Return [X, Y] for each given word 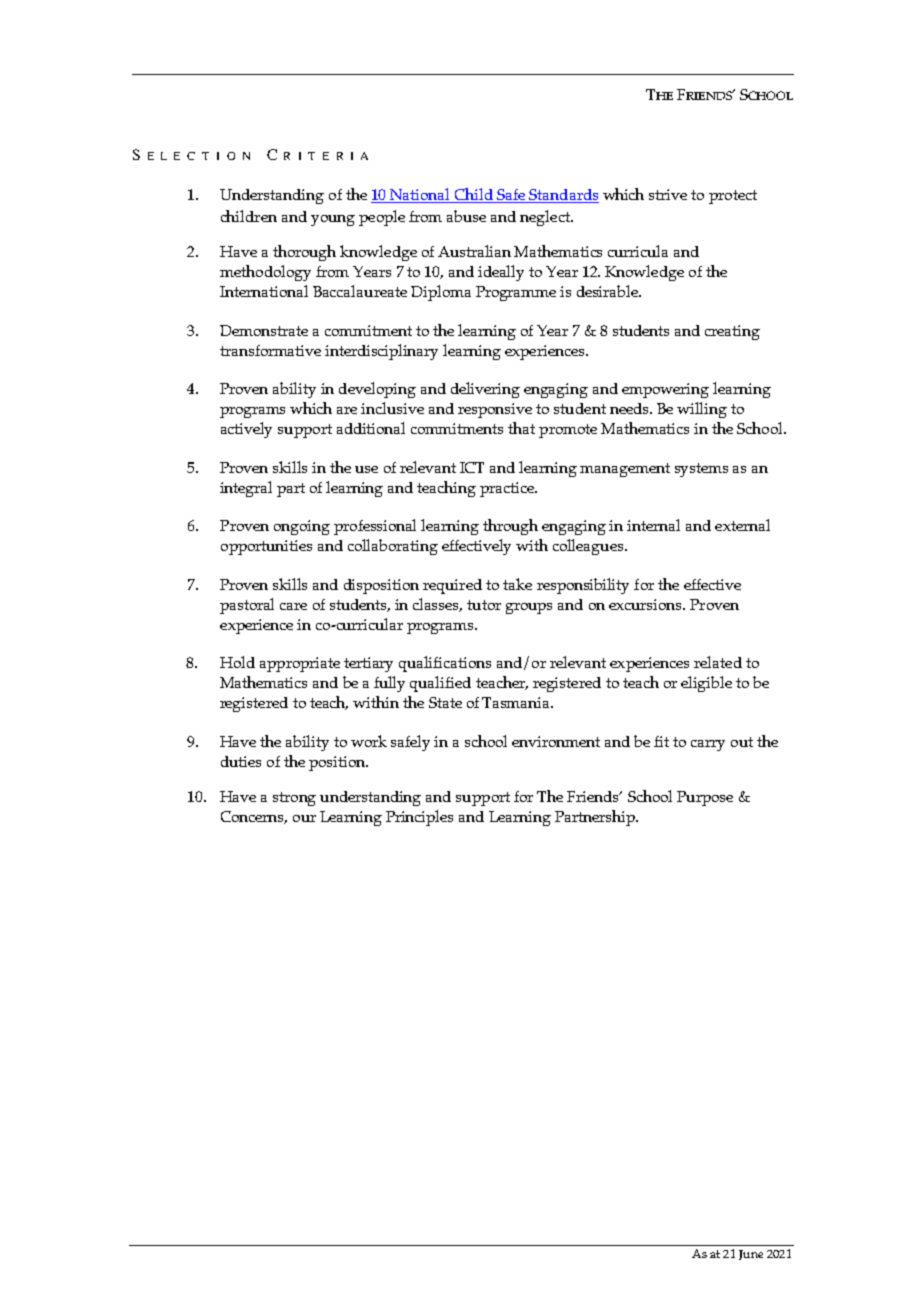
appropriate [300, 664]
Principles [419, 818]
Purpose [705, 798]
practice [508, 489]
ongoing [302, 527]
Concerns [254, 817]
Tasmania [517, 702]
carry [708, 745]
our [304, 818]
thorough [304, 253]
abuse [466, 216]
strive [668, 194]
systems [701, 470]
